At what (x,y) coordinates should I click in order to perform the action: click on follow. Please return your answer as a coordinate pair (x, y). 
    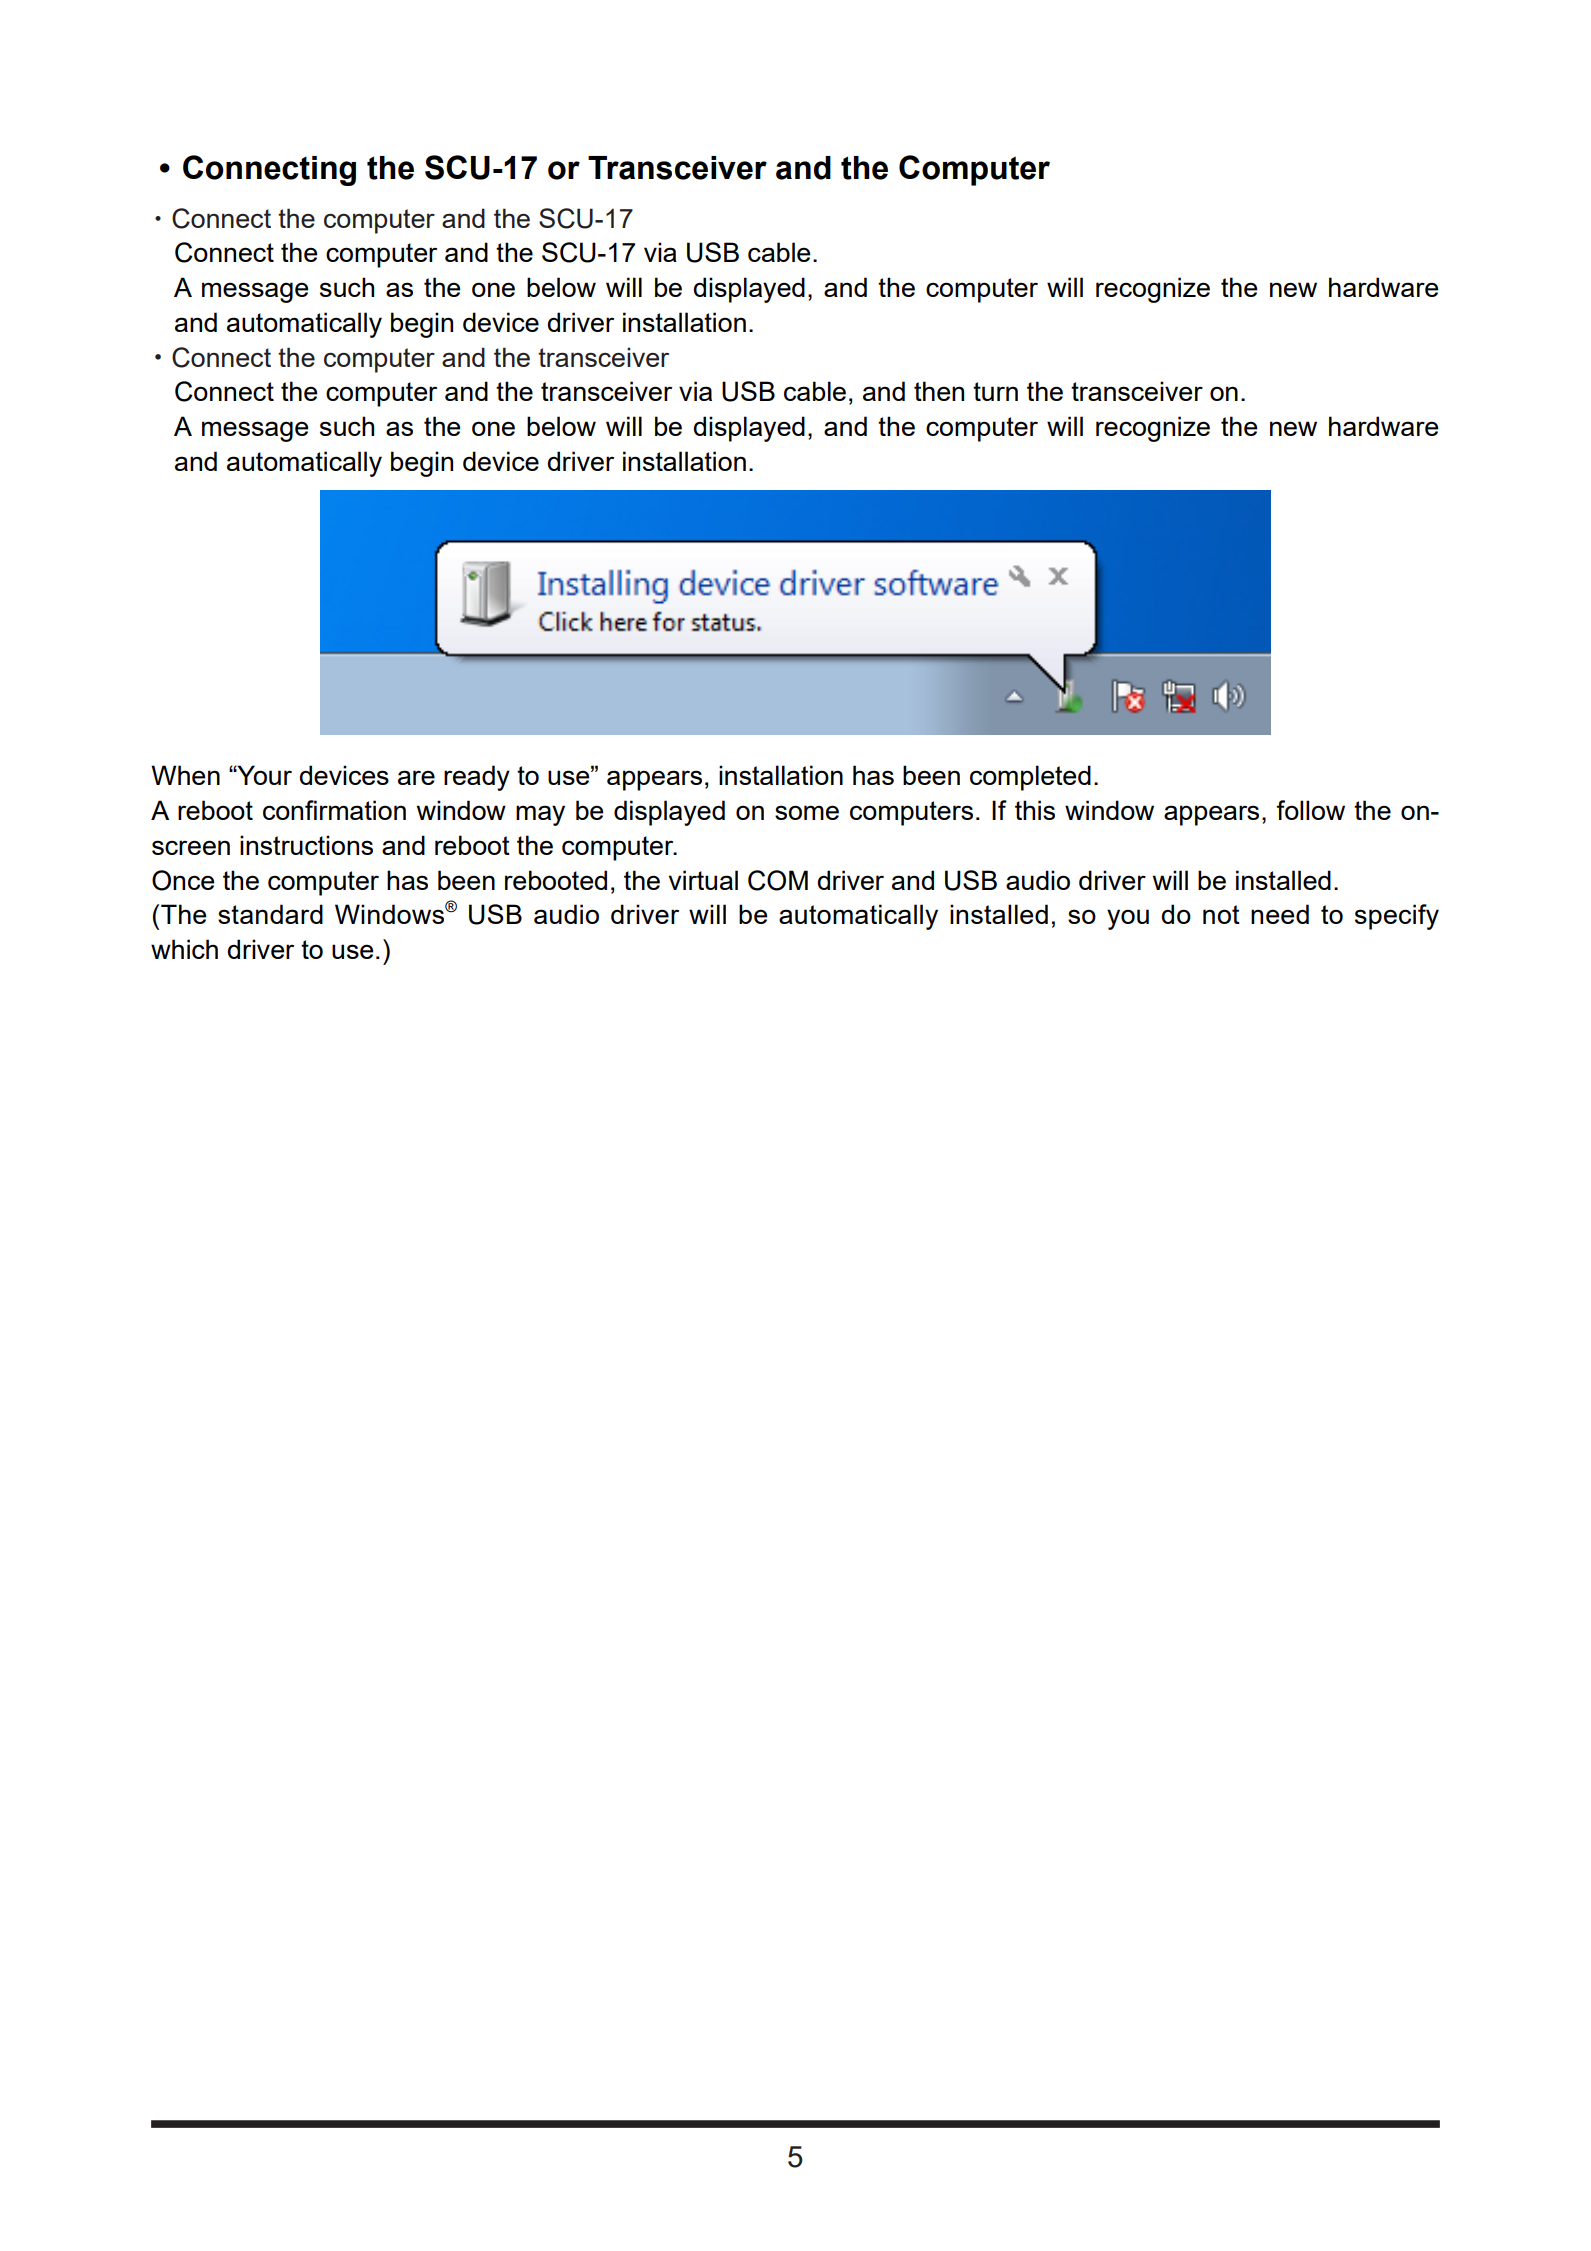
    Looking at the image, I should click on (1310, 810).
